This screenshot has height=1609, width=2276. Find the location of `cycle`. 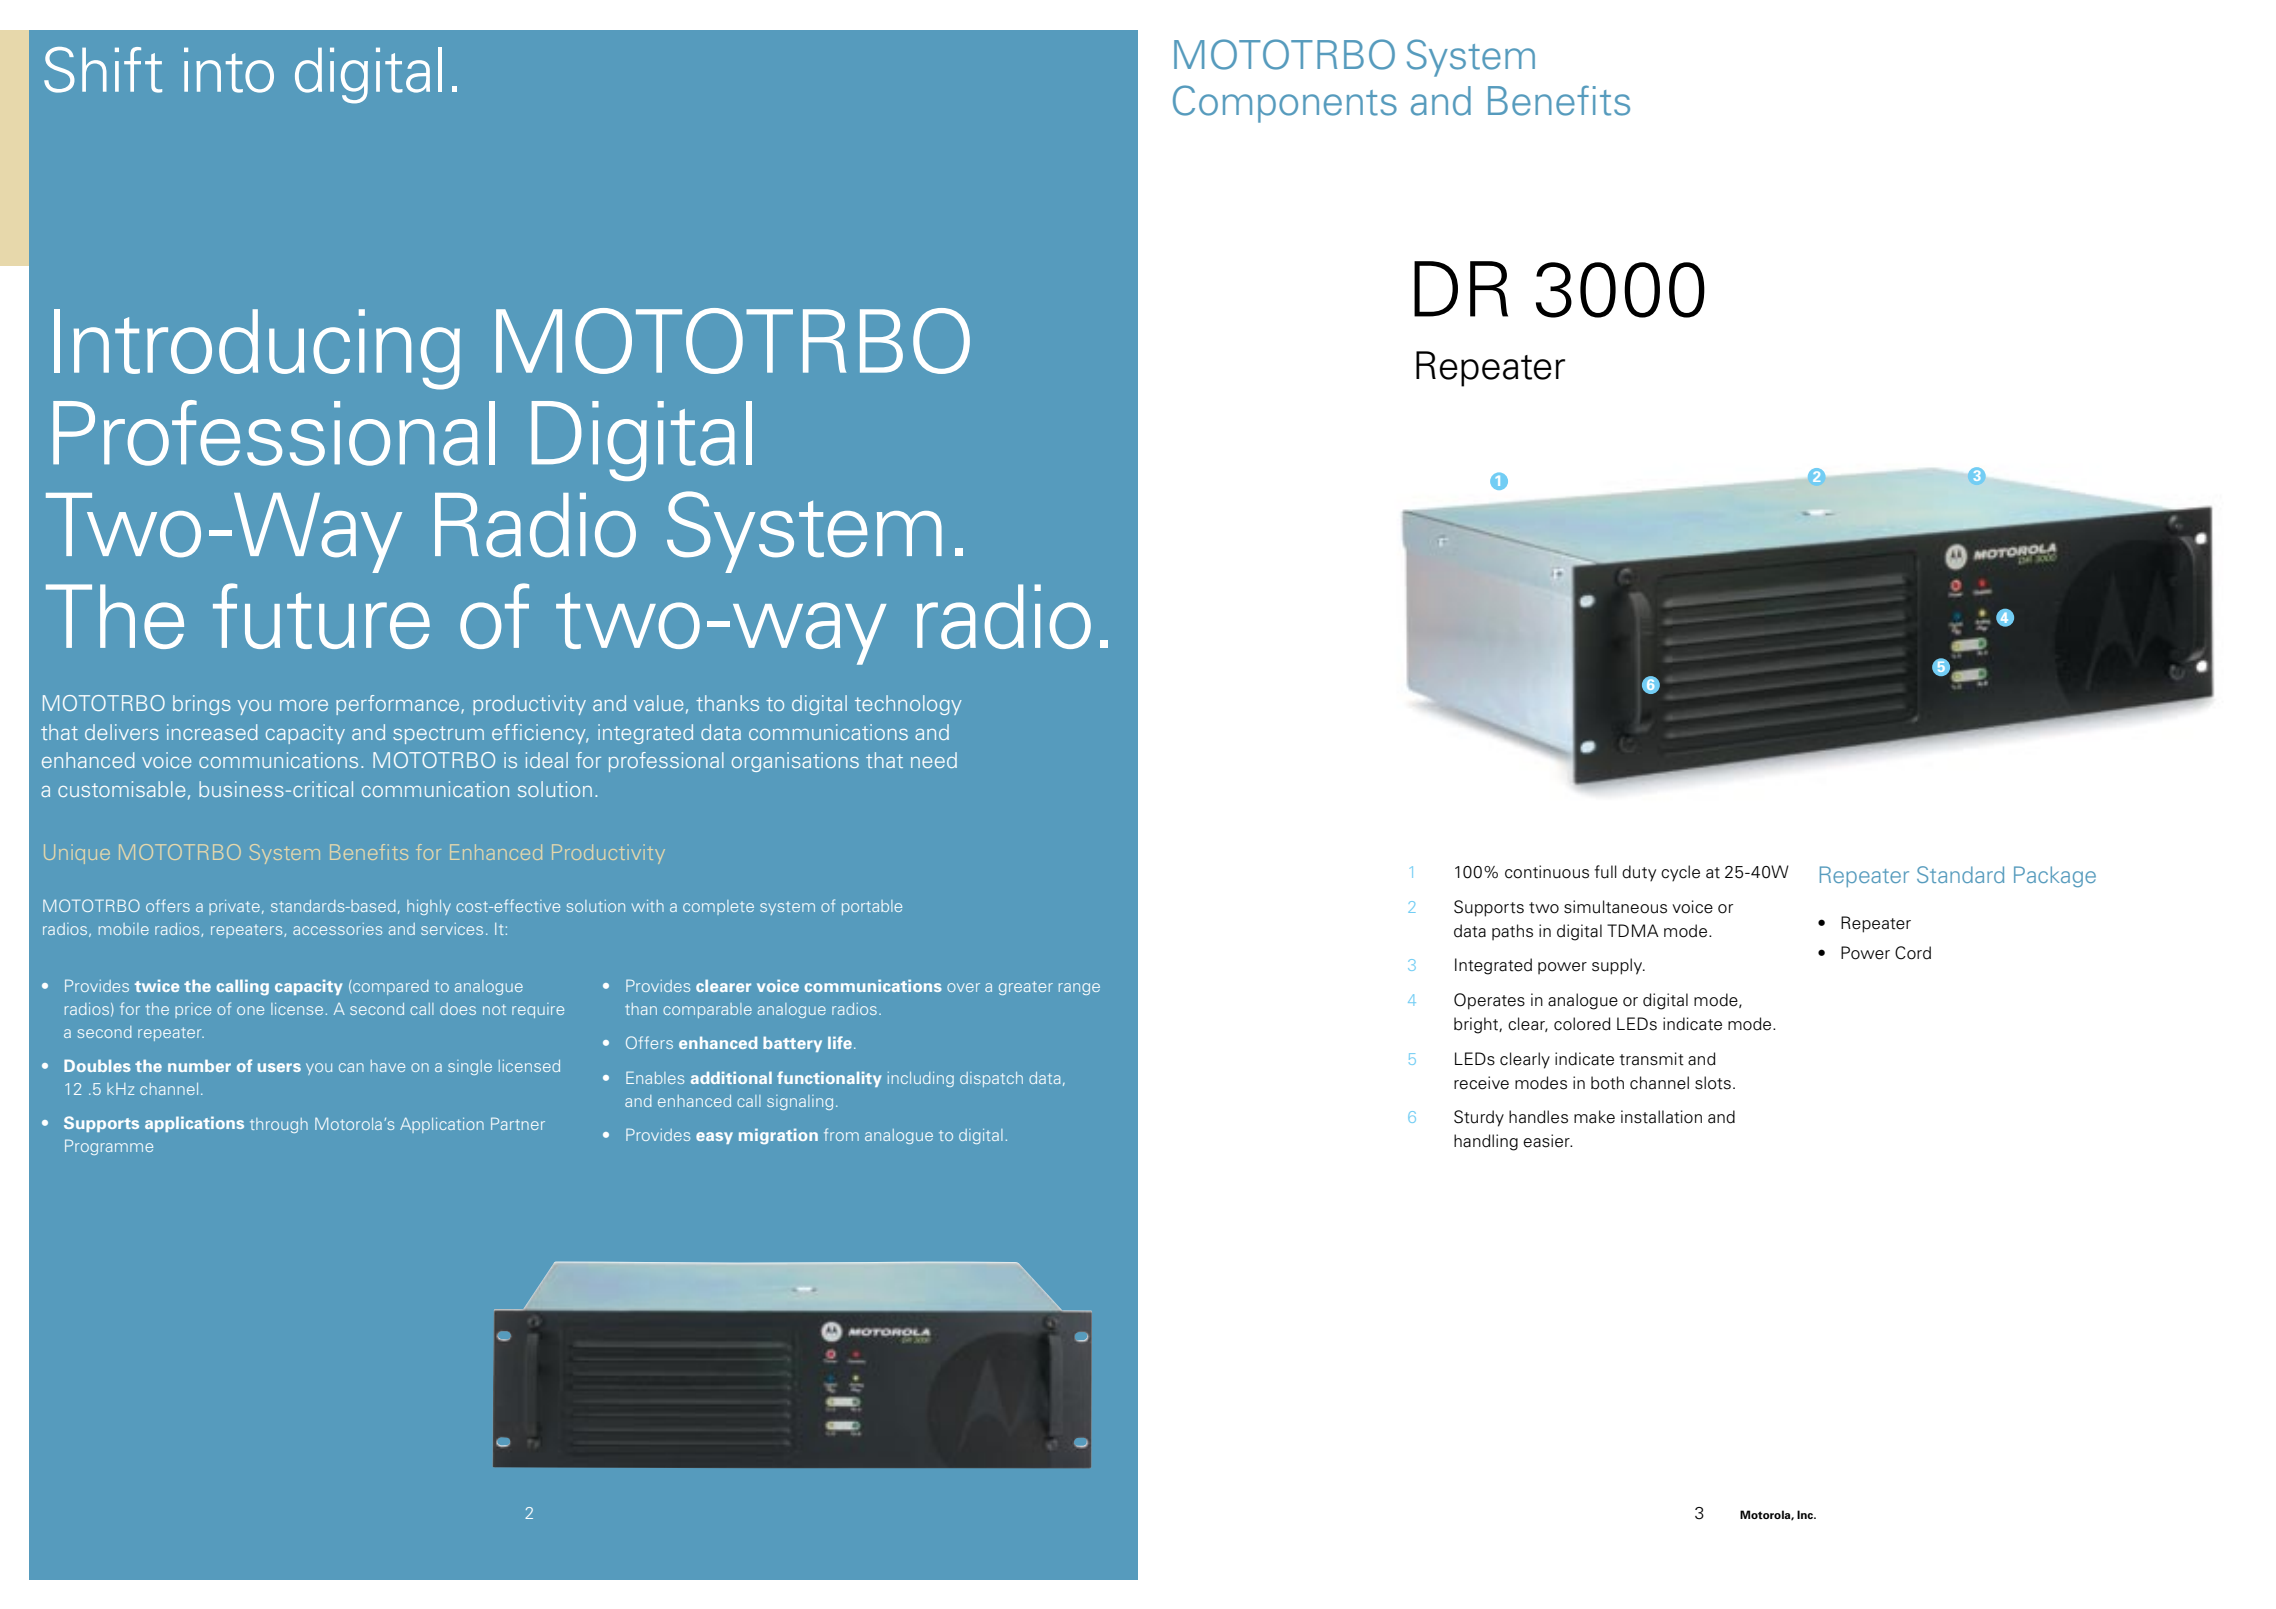

cycle is located at coordinates (1680, 873).
